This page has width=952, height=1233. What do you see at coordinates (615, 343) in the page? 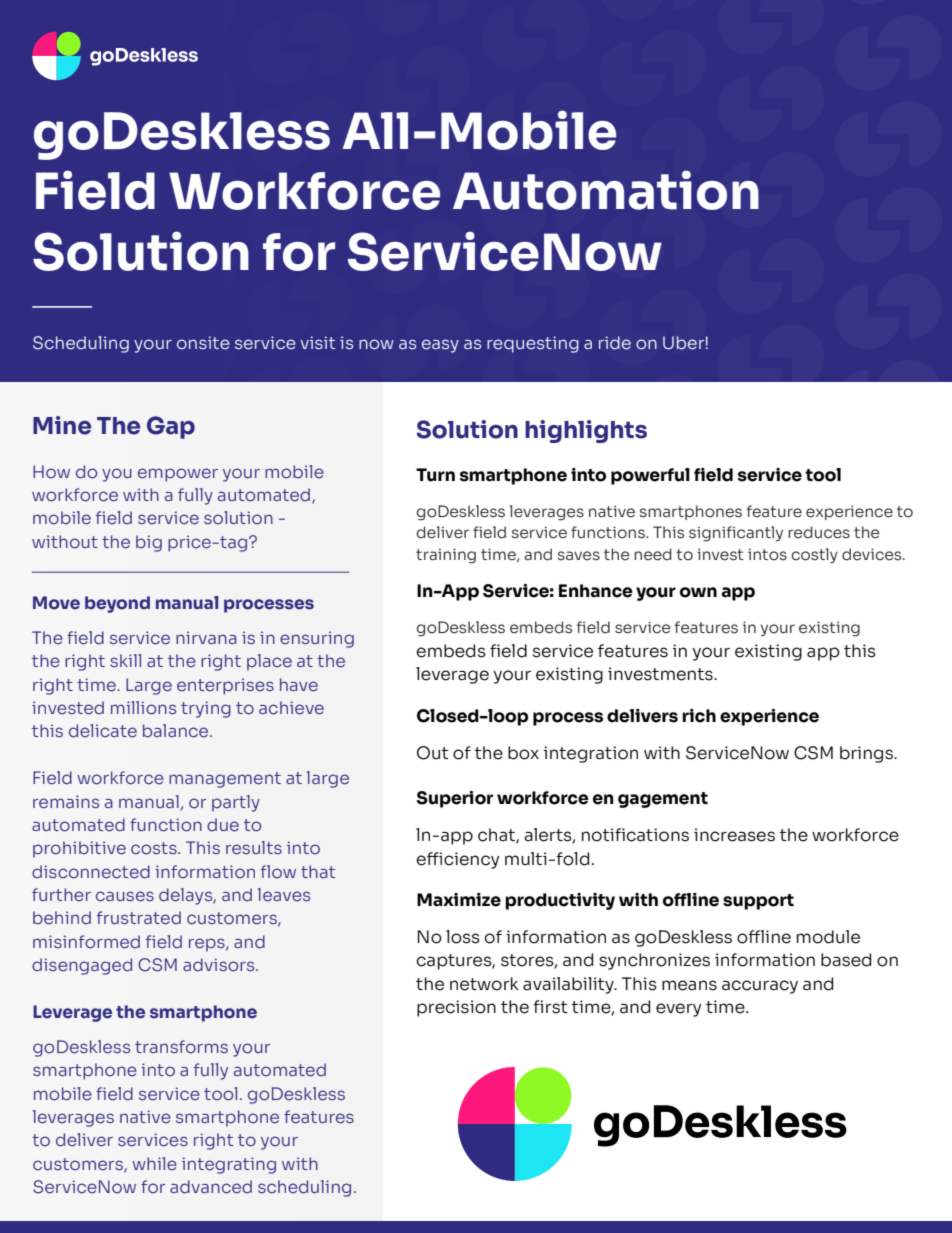
I see `ride` at bounding box center [615, 343].
